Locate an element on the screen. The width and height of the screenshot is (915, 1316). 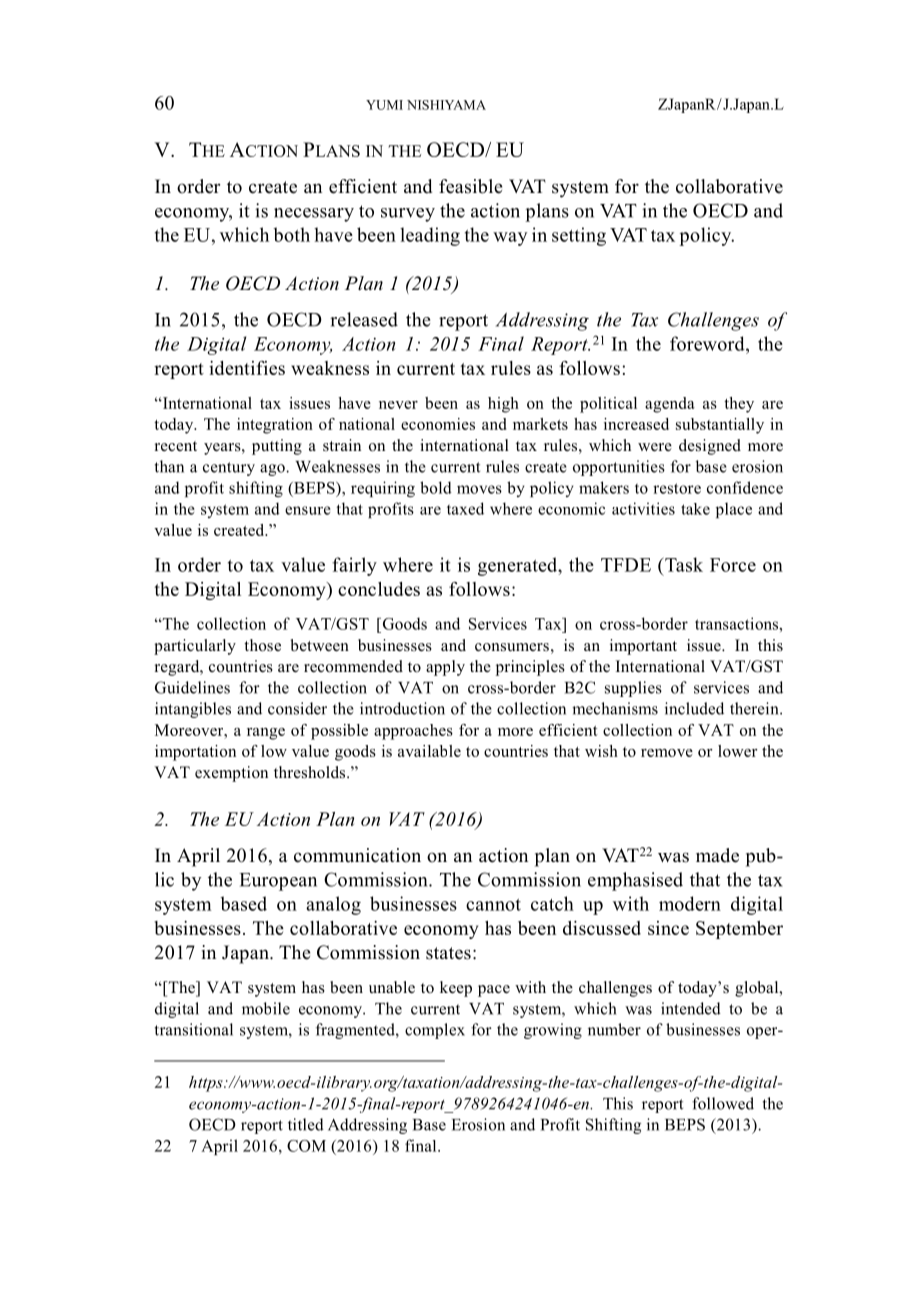
feasible is located at coordinates (471, 186).
